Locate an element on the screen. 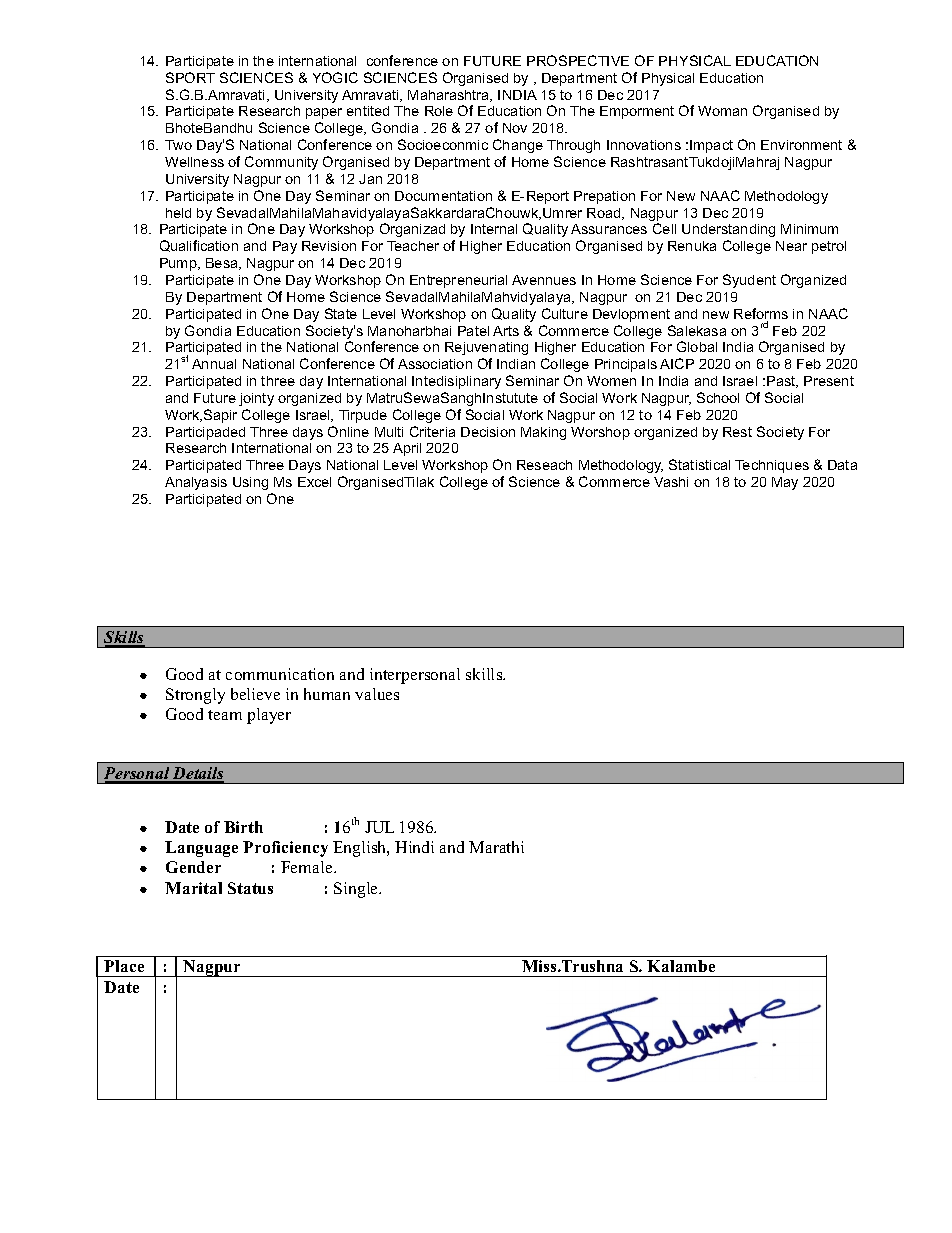 The width and height of the screenshot is (952, 1233). May is located at coordinates (785, 483).
